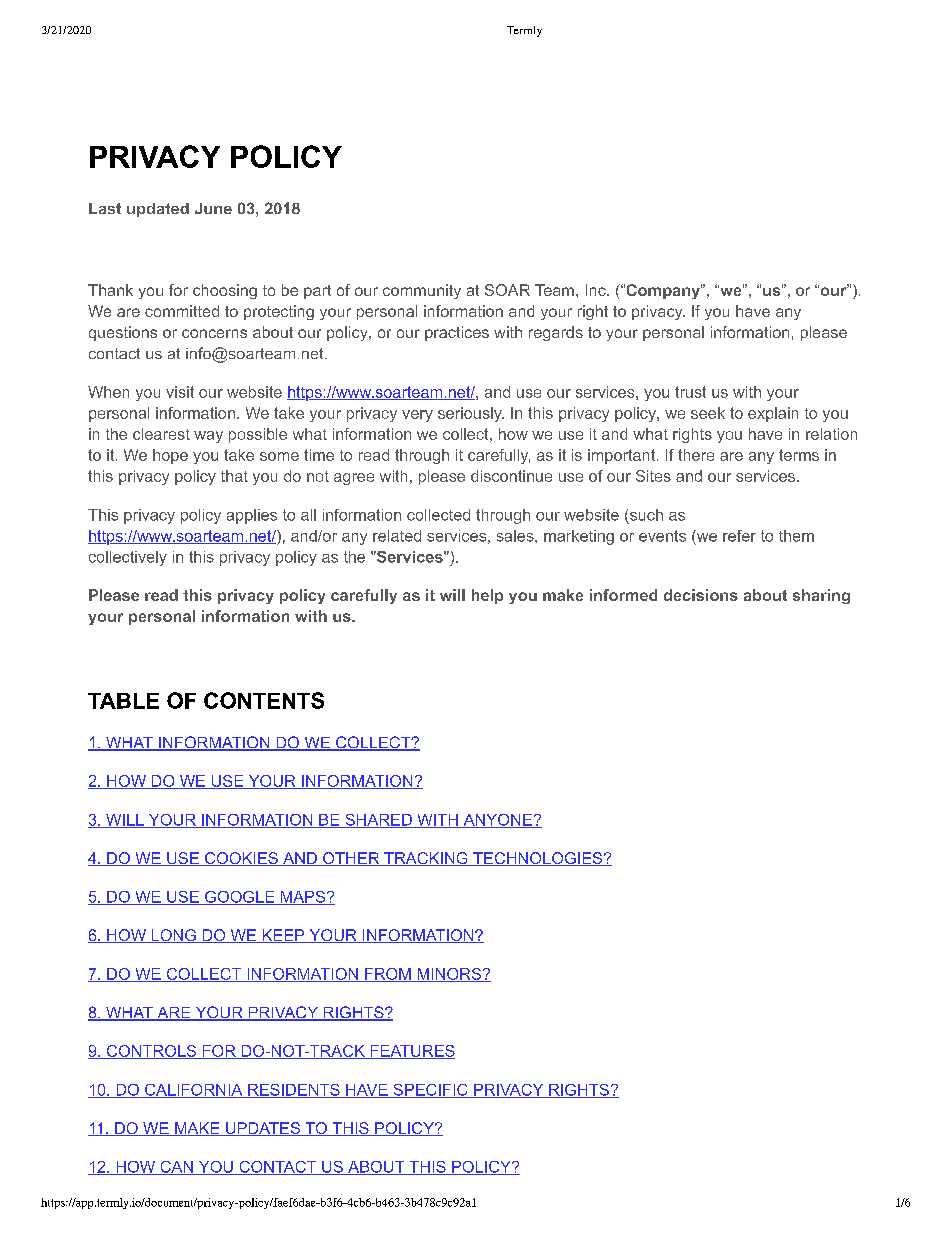 The width and height of the image is (952, 1233). What do you see at coordinates (422, 291) in the image?
I see `community` at bounding box center [422, 291].
